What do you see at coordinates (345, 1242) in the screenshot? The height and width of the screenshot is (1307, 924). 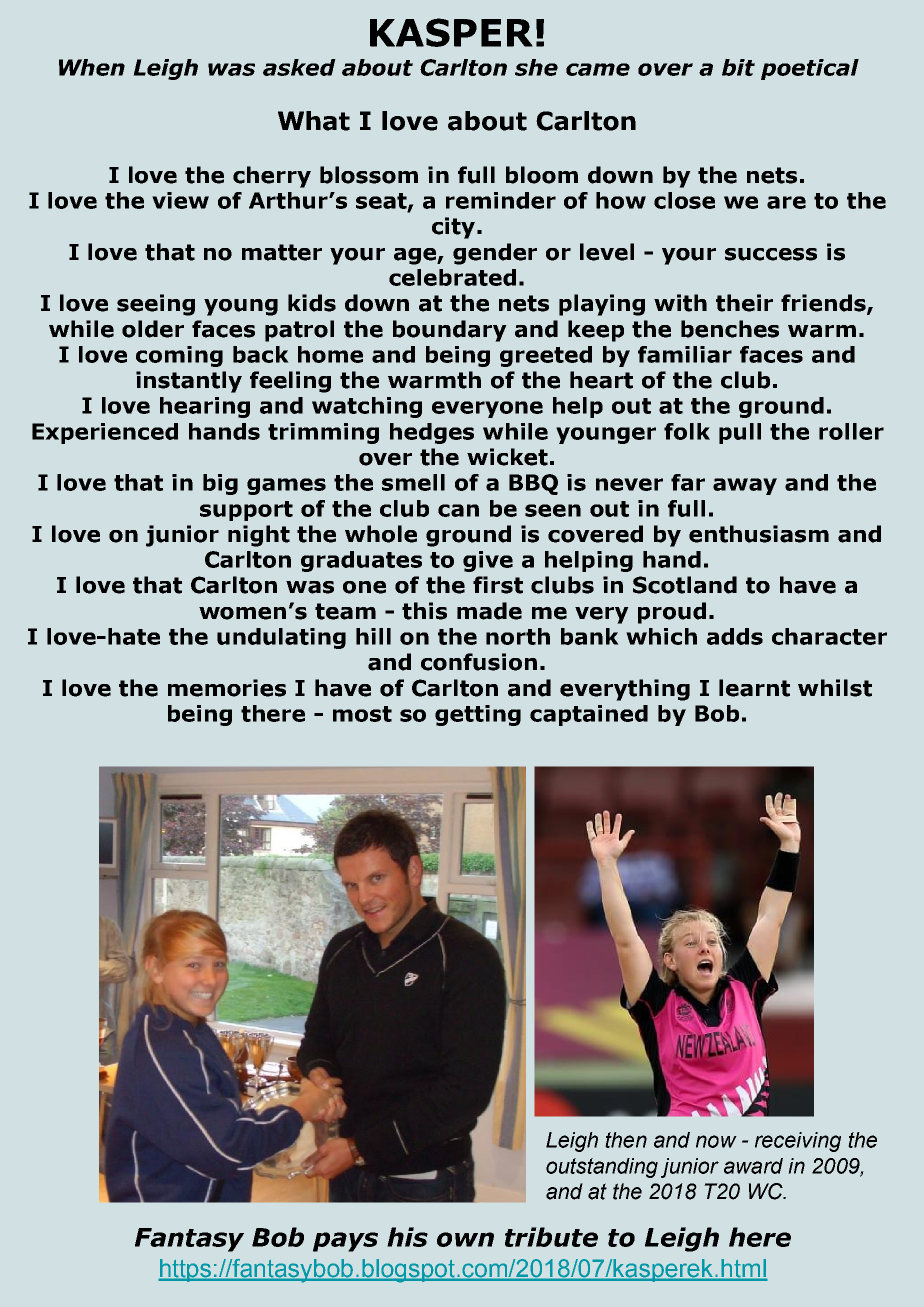 I see `pays` at bounding box center [345, 1242].
